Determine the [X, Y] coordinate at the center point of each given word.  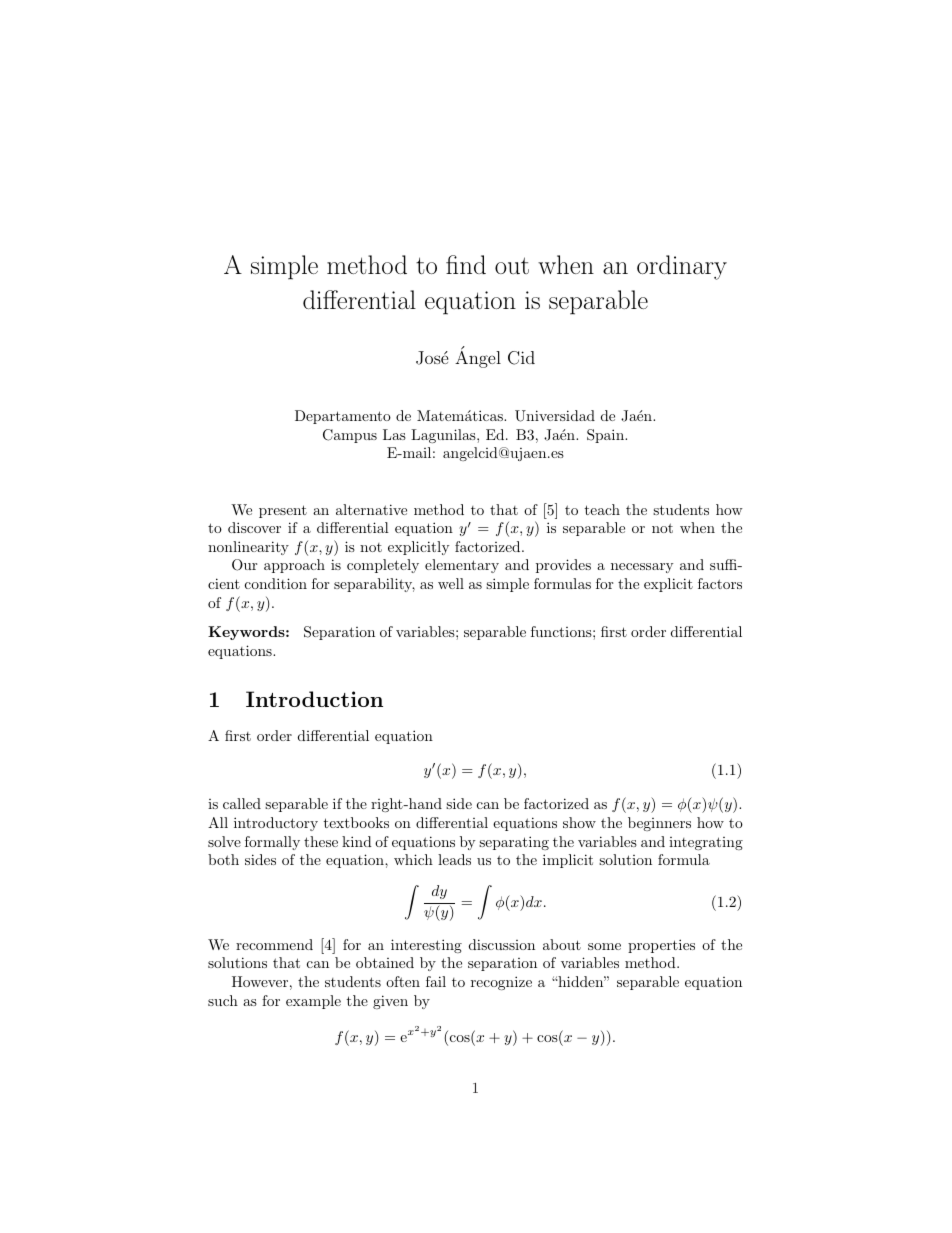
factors [720, 583]
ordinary [682, 267]
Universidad [555, 416]
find [466, 264]
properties [661, 946]
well [451, 583]
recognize [501, 983]
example [313, 1002]
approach [294, 566]
